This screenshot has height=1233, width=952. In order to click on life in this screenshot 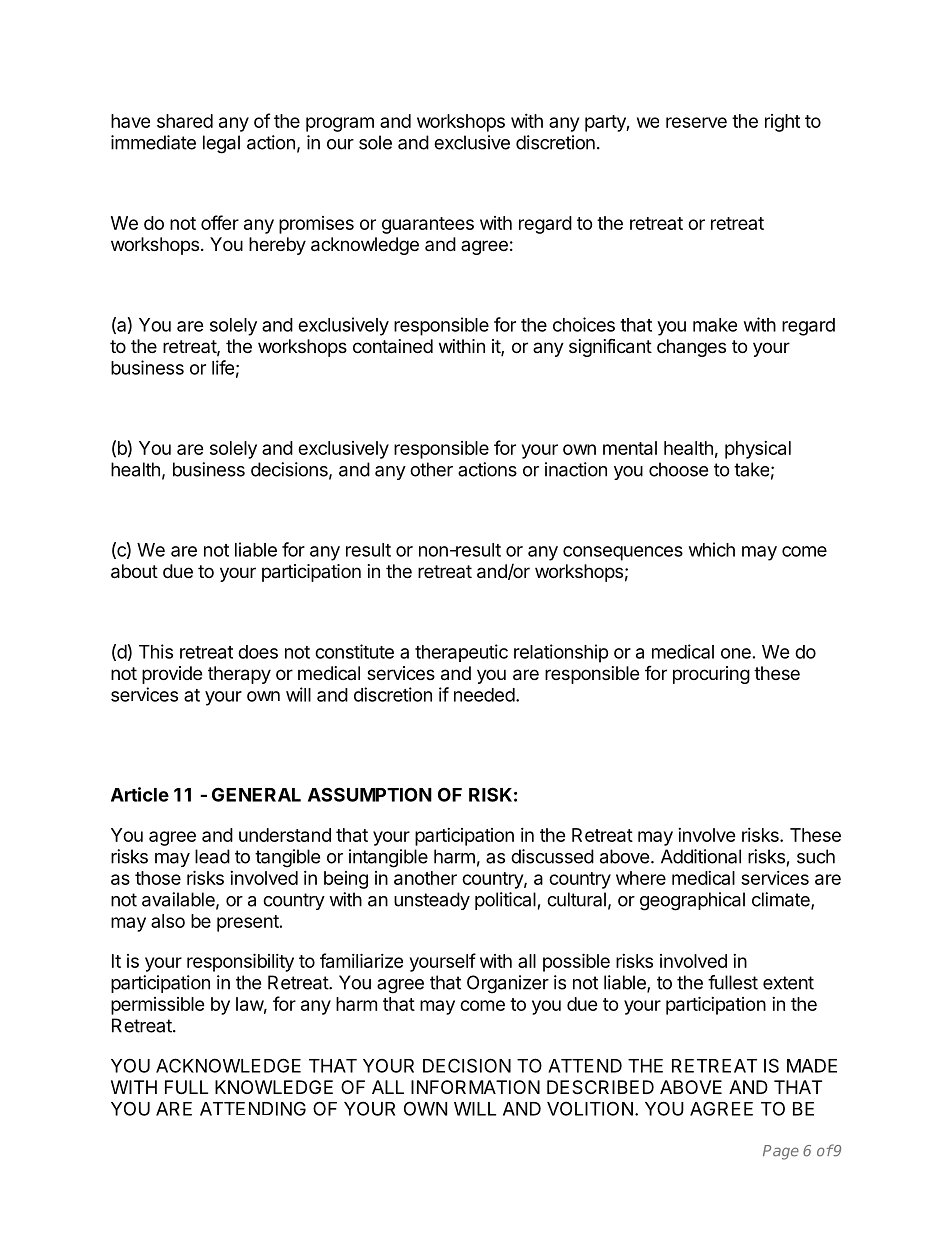, I will do `click(223, 367)`.
